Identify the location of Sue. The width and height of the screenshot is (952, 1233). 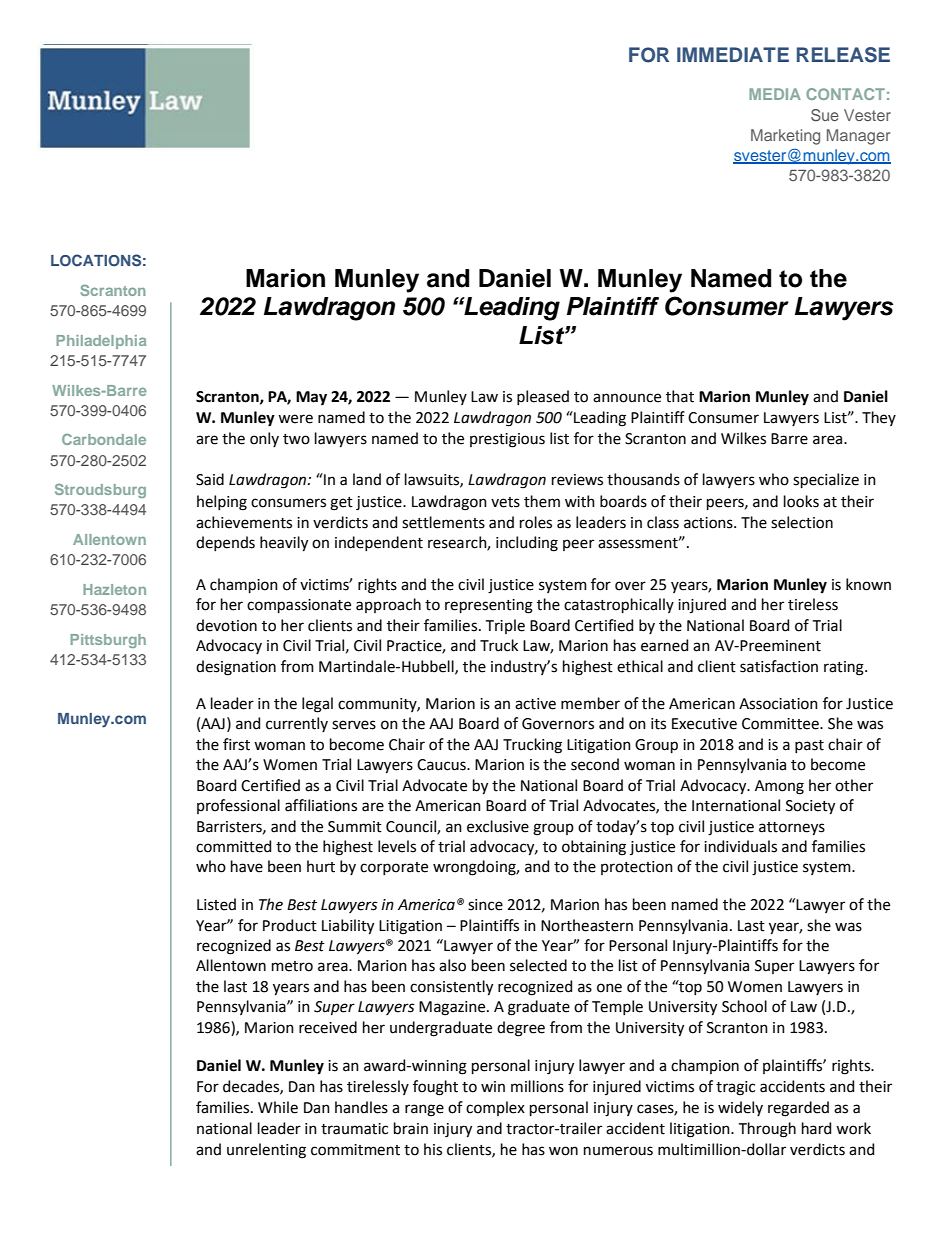
(825, 115).
